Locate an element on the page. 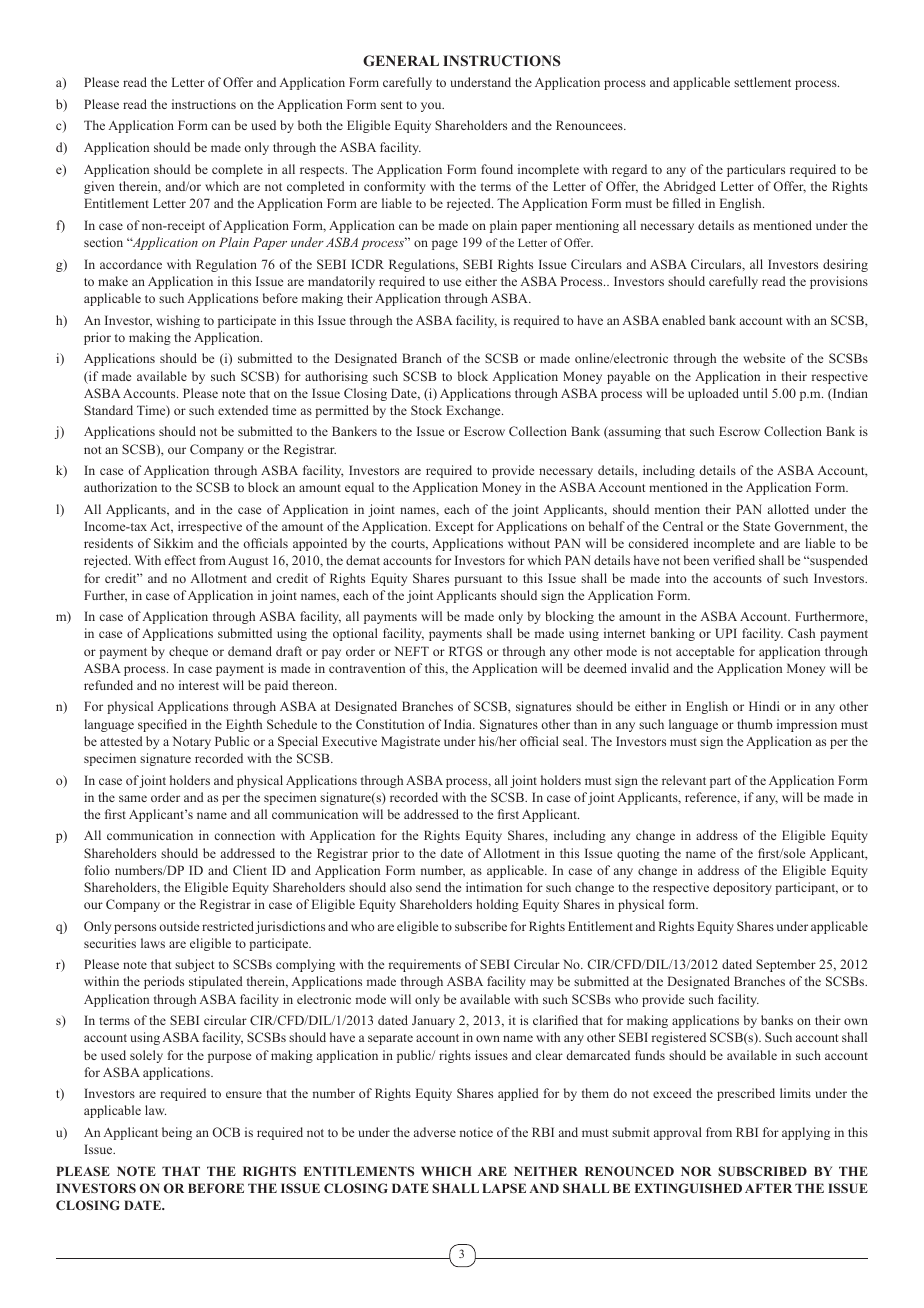 This document has height=1308, width=924. AFTER is located at coordinates (768, 1188).
